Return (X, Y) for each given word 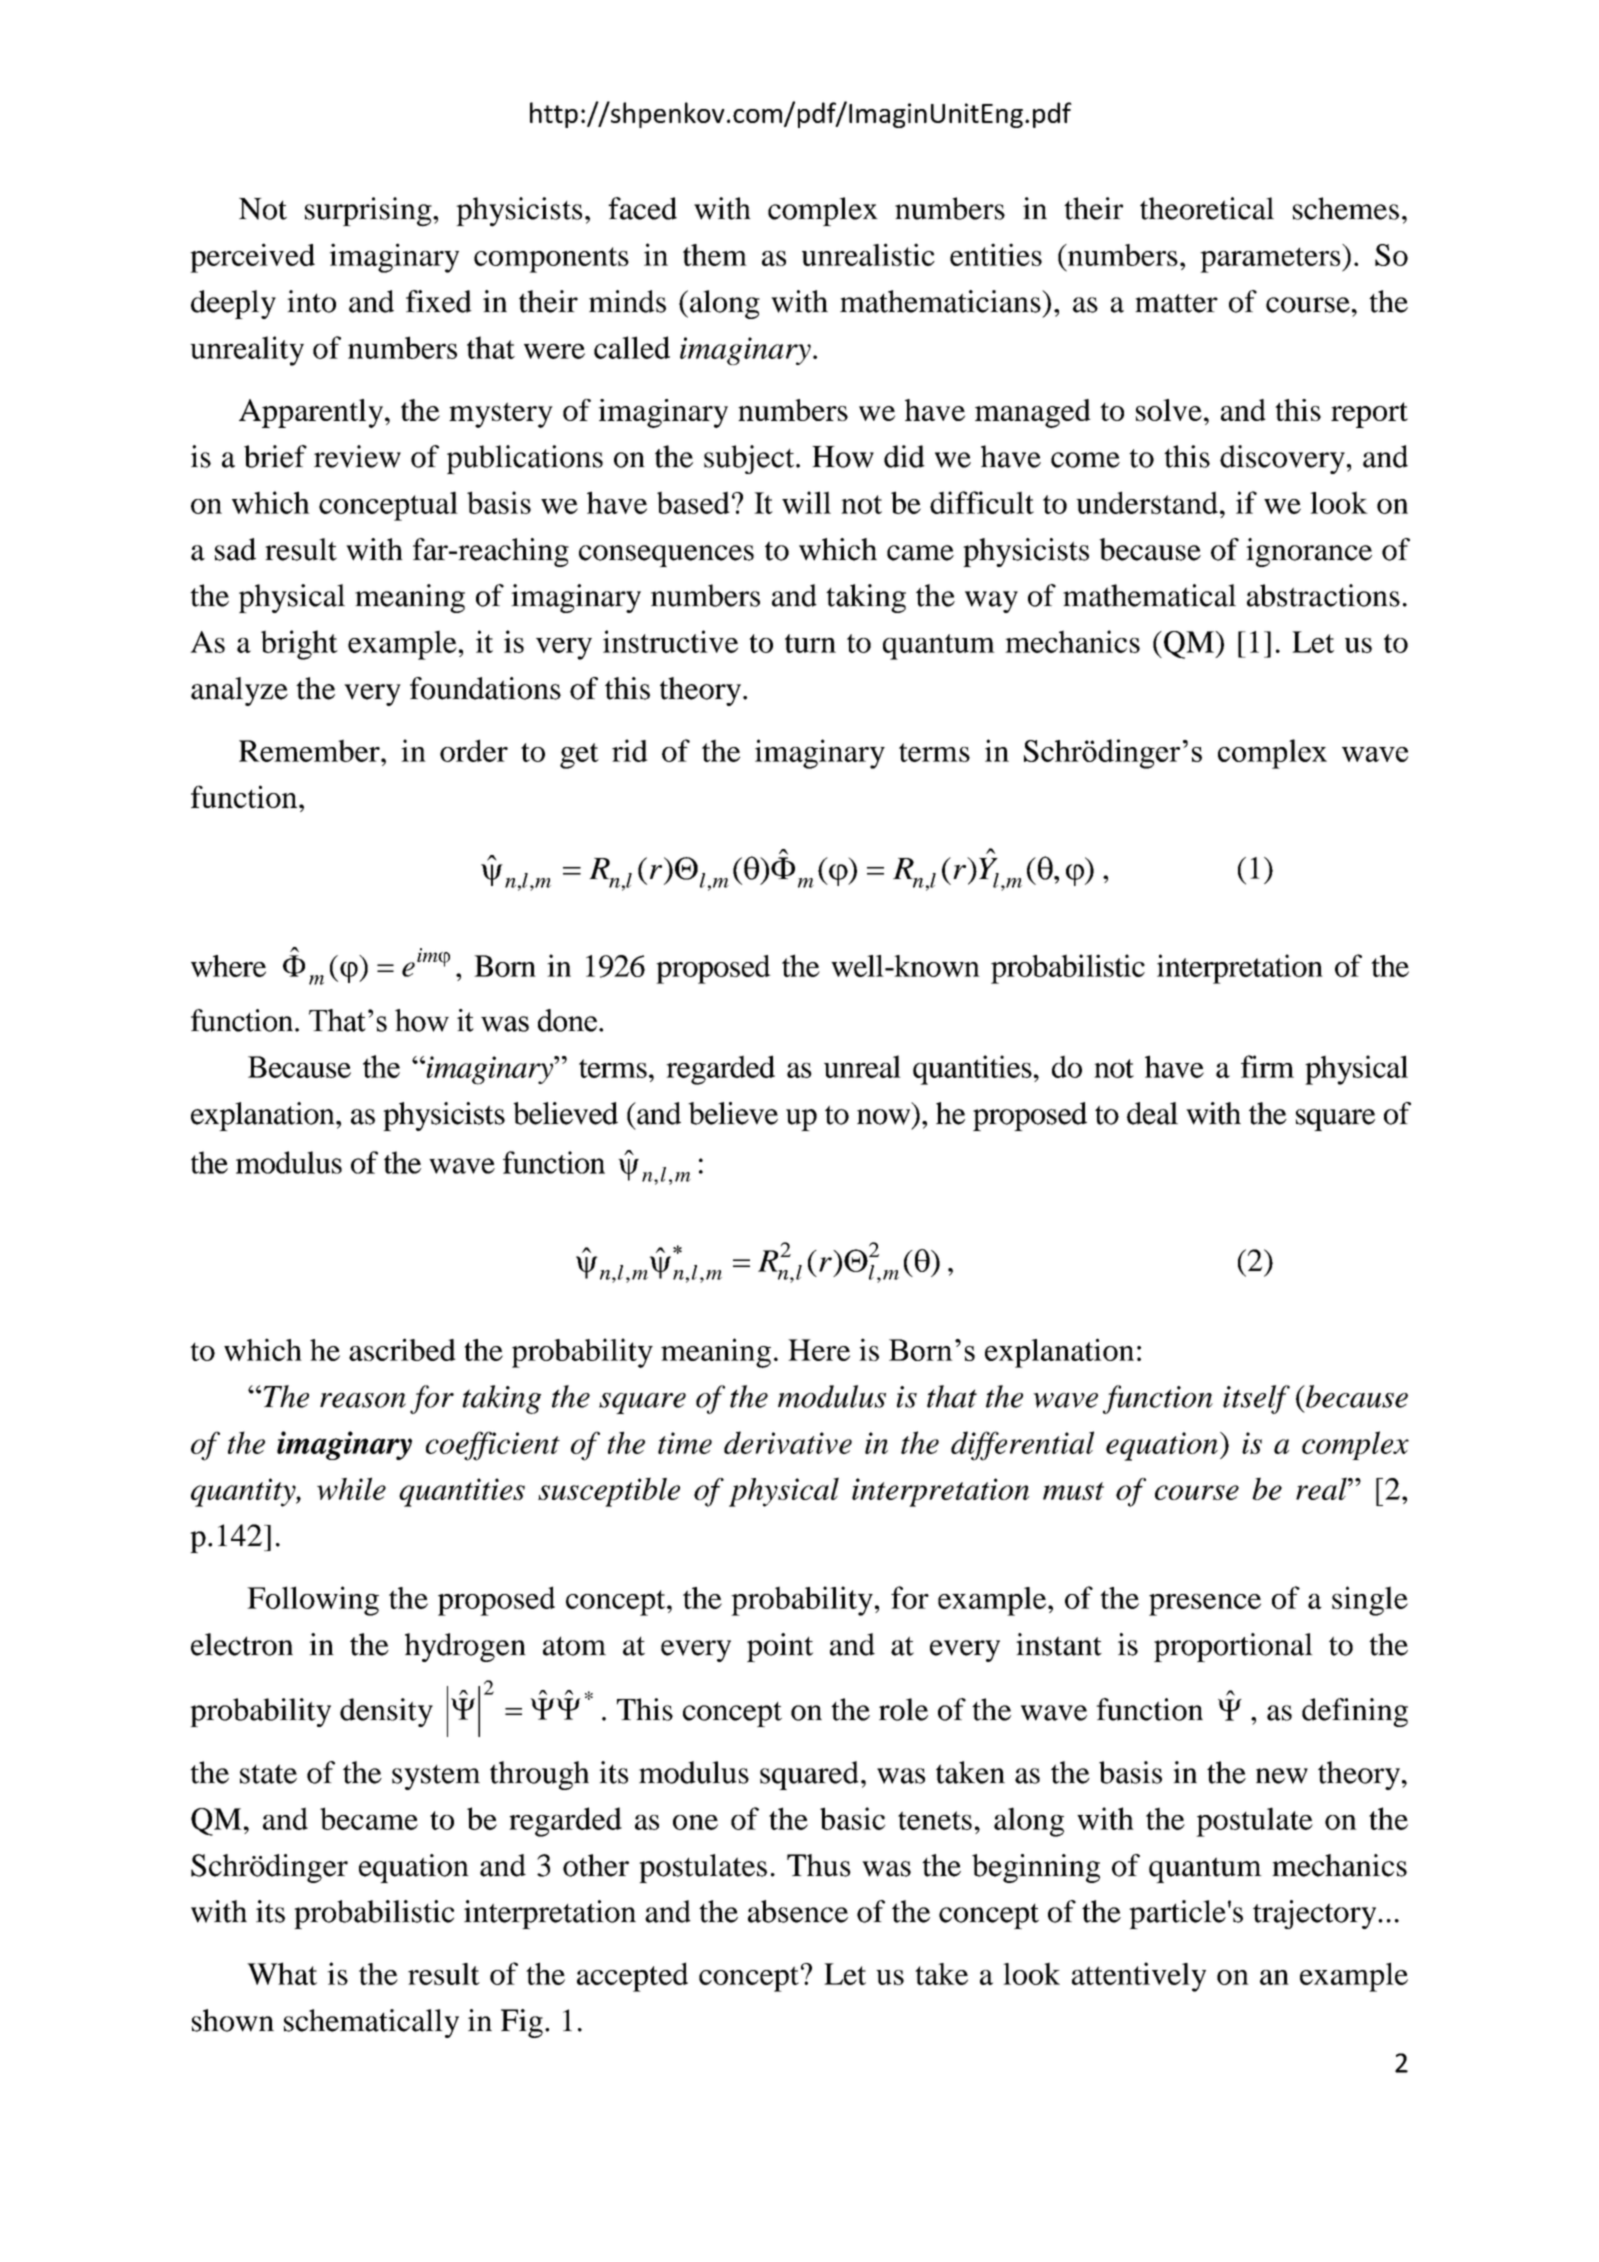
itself (1256, 1399)
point (780, 1647)
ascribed (402, 1349)
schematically (371, 2023)
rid (630, 750)
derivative (788, 1442)
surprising (369, 212)
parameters (1271, 260)
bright (299, 645)
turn (810, 643)
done (567, 1020)
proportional (1233, 1647)
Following (313, 1601)
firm (1267, 1066)
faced (642, 208)
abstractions (1323, 595)
